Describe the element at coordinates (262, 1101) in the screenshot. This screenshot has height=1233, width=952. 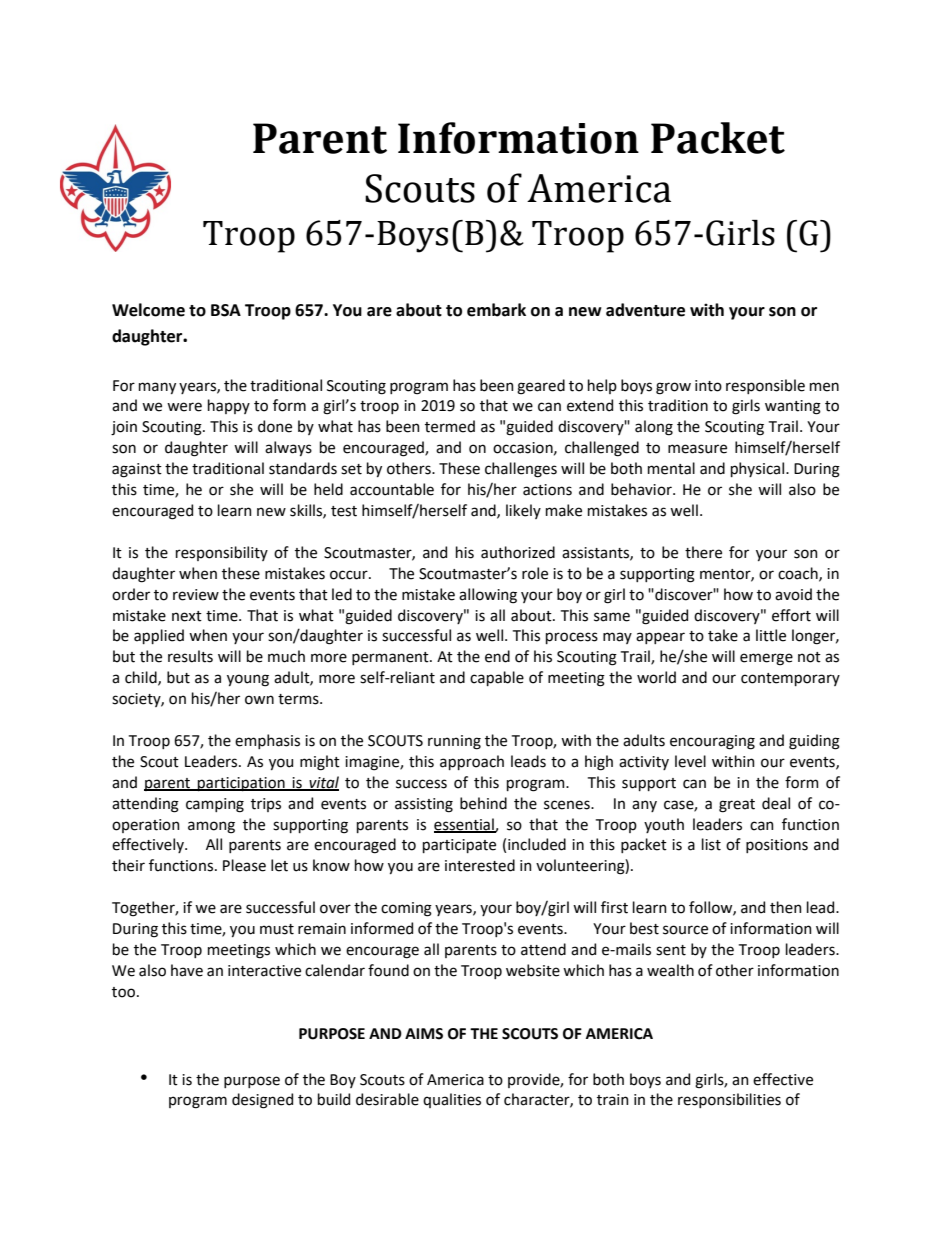
I see `designed` at that location.
